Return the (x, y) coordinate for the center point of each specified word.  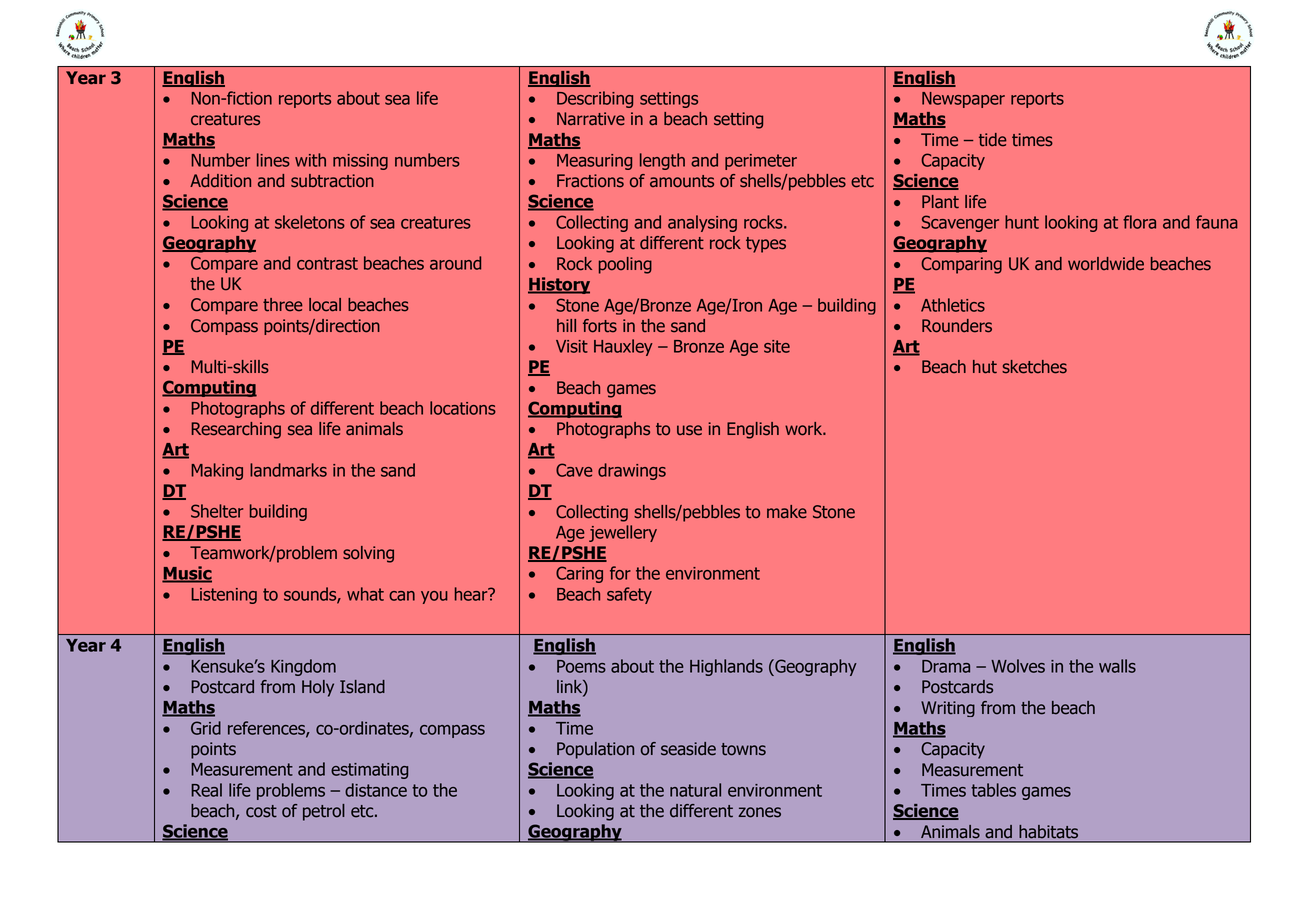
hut (985, 367)
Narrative (591, 119)
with (310, 160)
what (365, 594)
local (325, 305)
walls (1117, 666)
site (777, 346)
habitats (1049, 833)
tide (993, 140)
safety (629, 595)
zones (759, 812)
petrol (324, 812)
